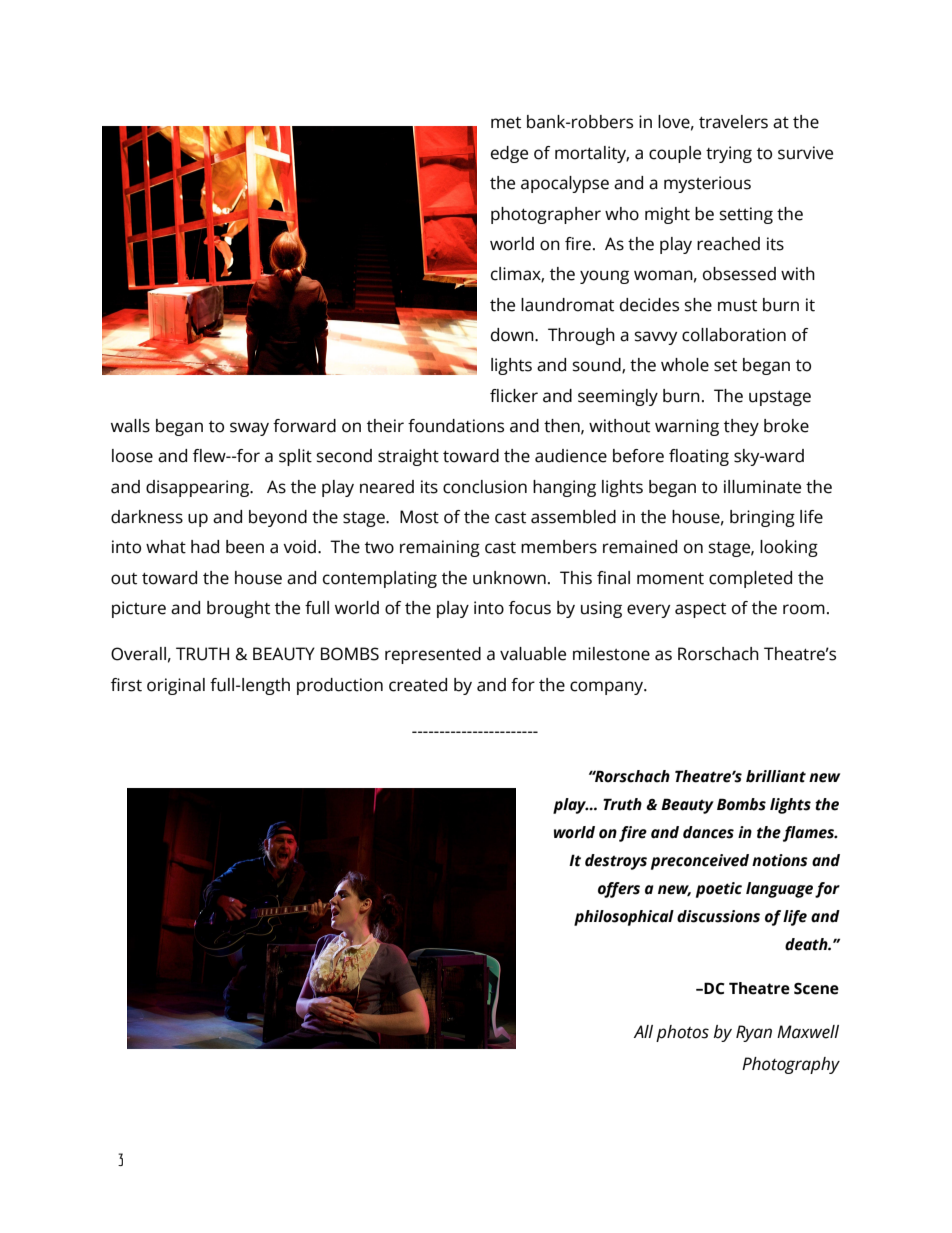 The width and height of the screenshot is (952, 1233). Describe the element at coordinates (509, 578) in the screenshot. I see `unknown` at that location.
